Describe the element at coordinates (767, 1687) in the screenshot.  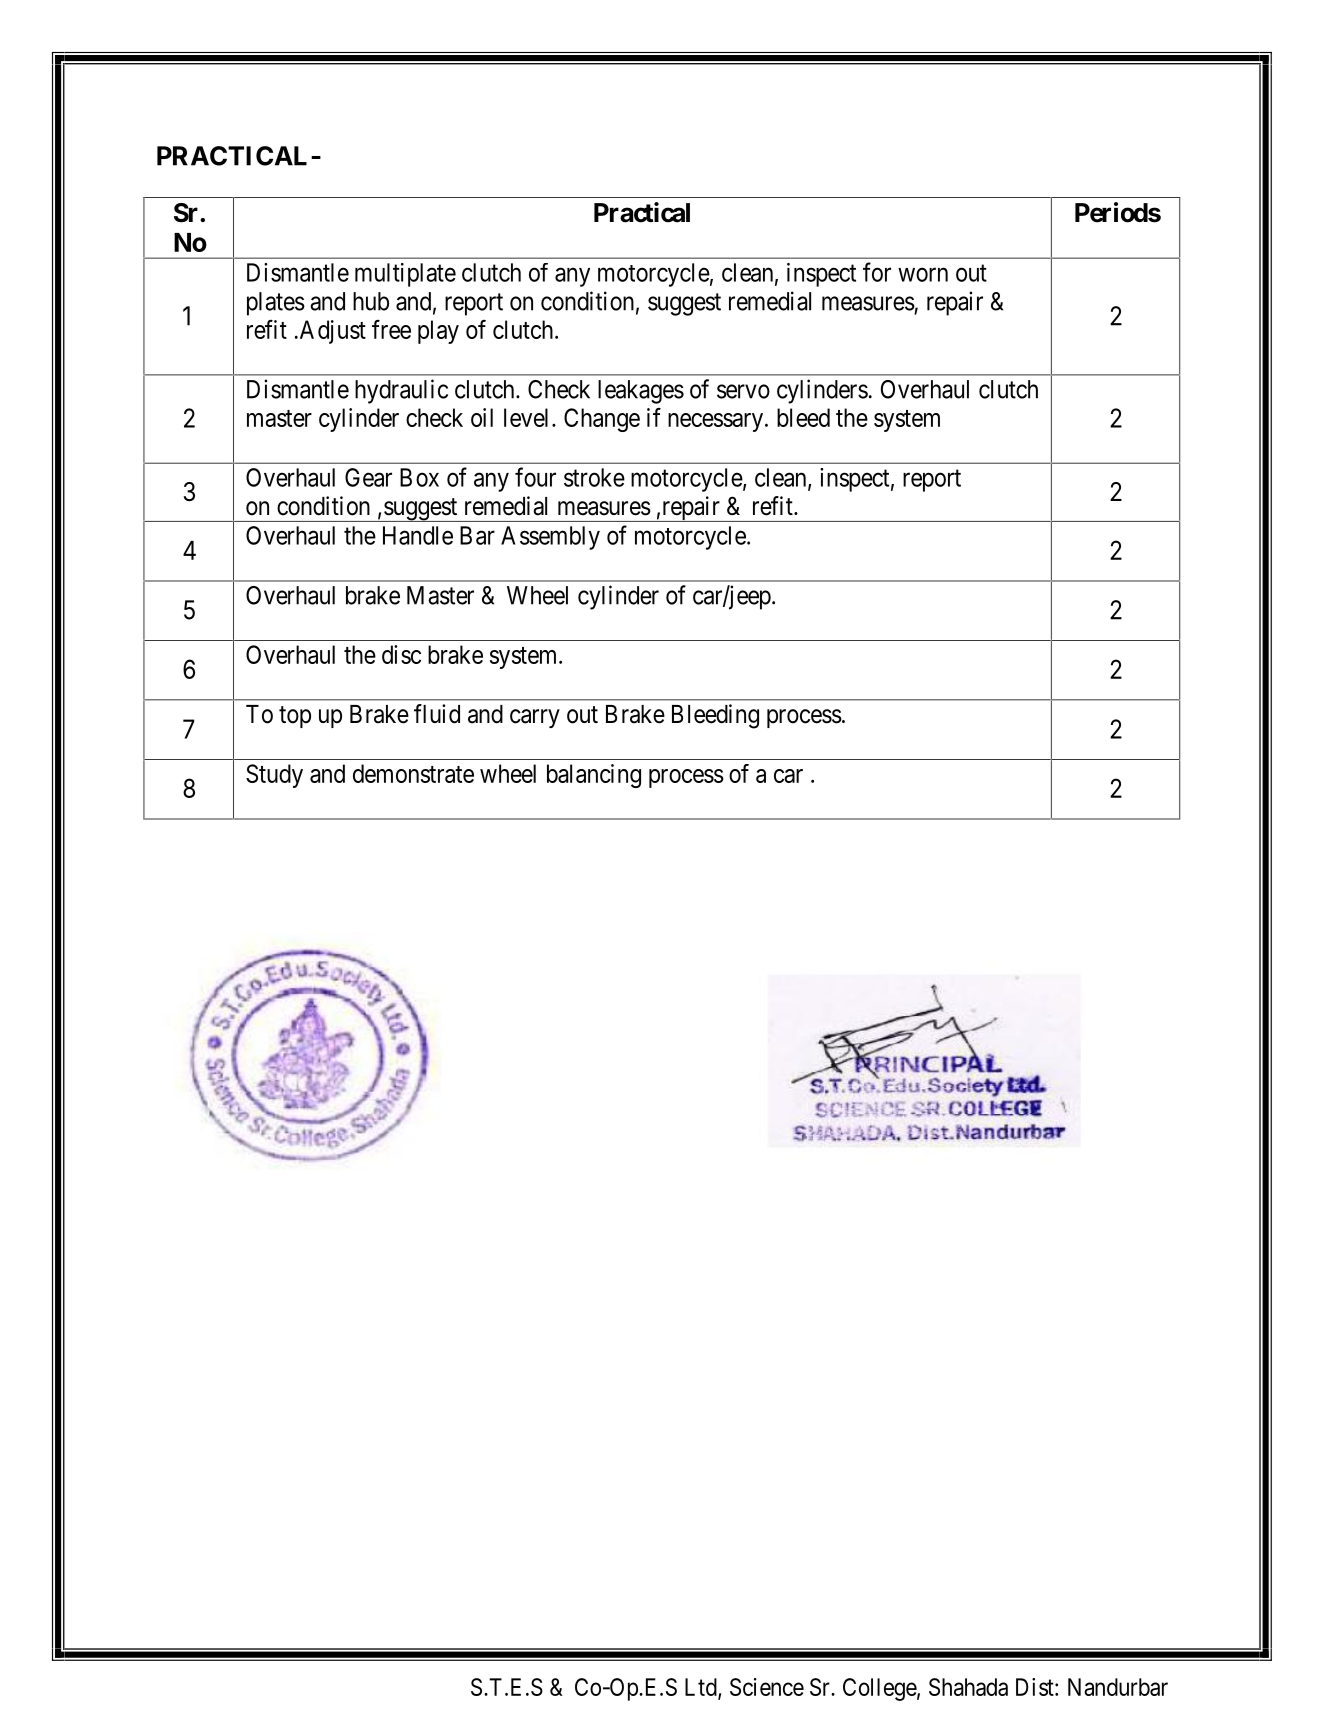
I see `Science` at that location.
